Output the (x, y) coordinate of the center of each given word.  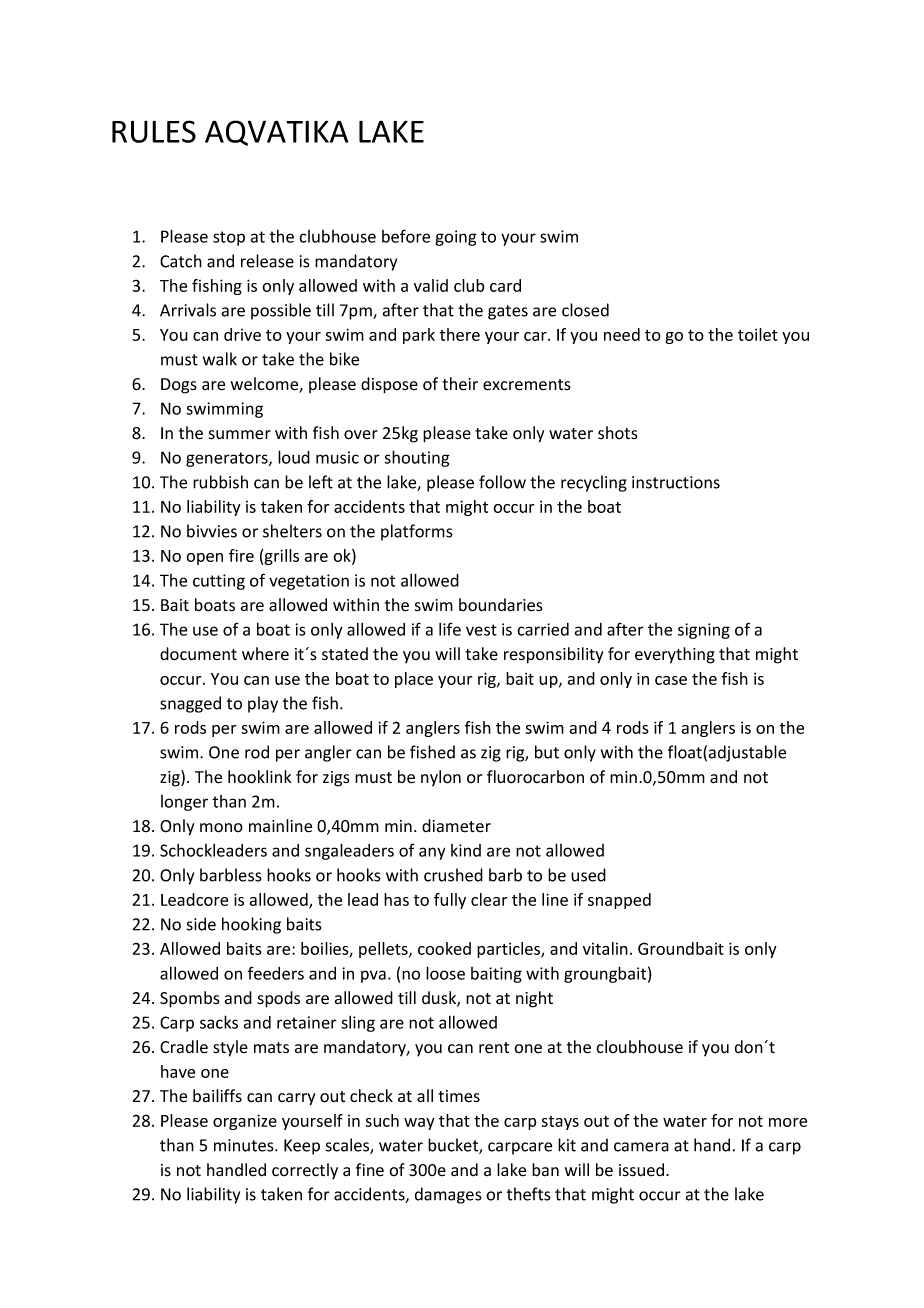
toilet (758, 334)
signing (704, 631)
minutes (245, 1145)
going (456, 238)
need (622, 334)
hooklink (259, 777)
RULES (154, 131)
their (460, 384)
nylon (441, 778)
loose (445, 973)
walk (220, 359)
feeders (276, 973)
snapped (619, 901)
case (671, 680)
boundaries (501, 605)
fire (241, 555)
